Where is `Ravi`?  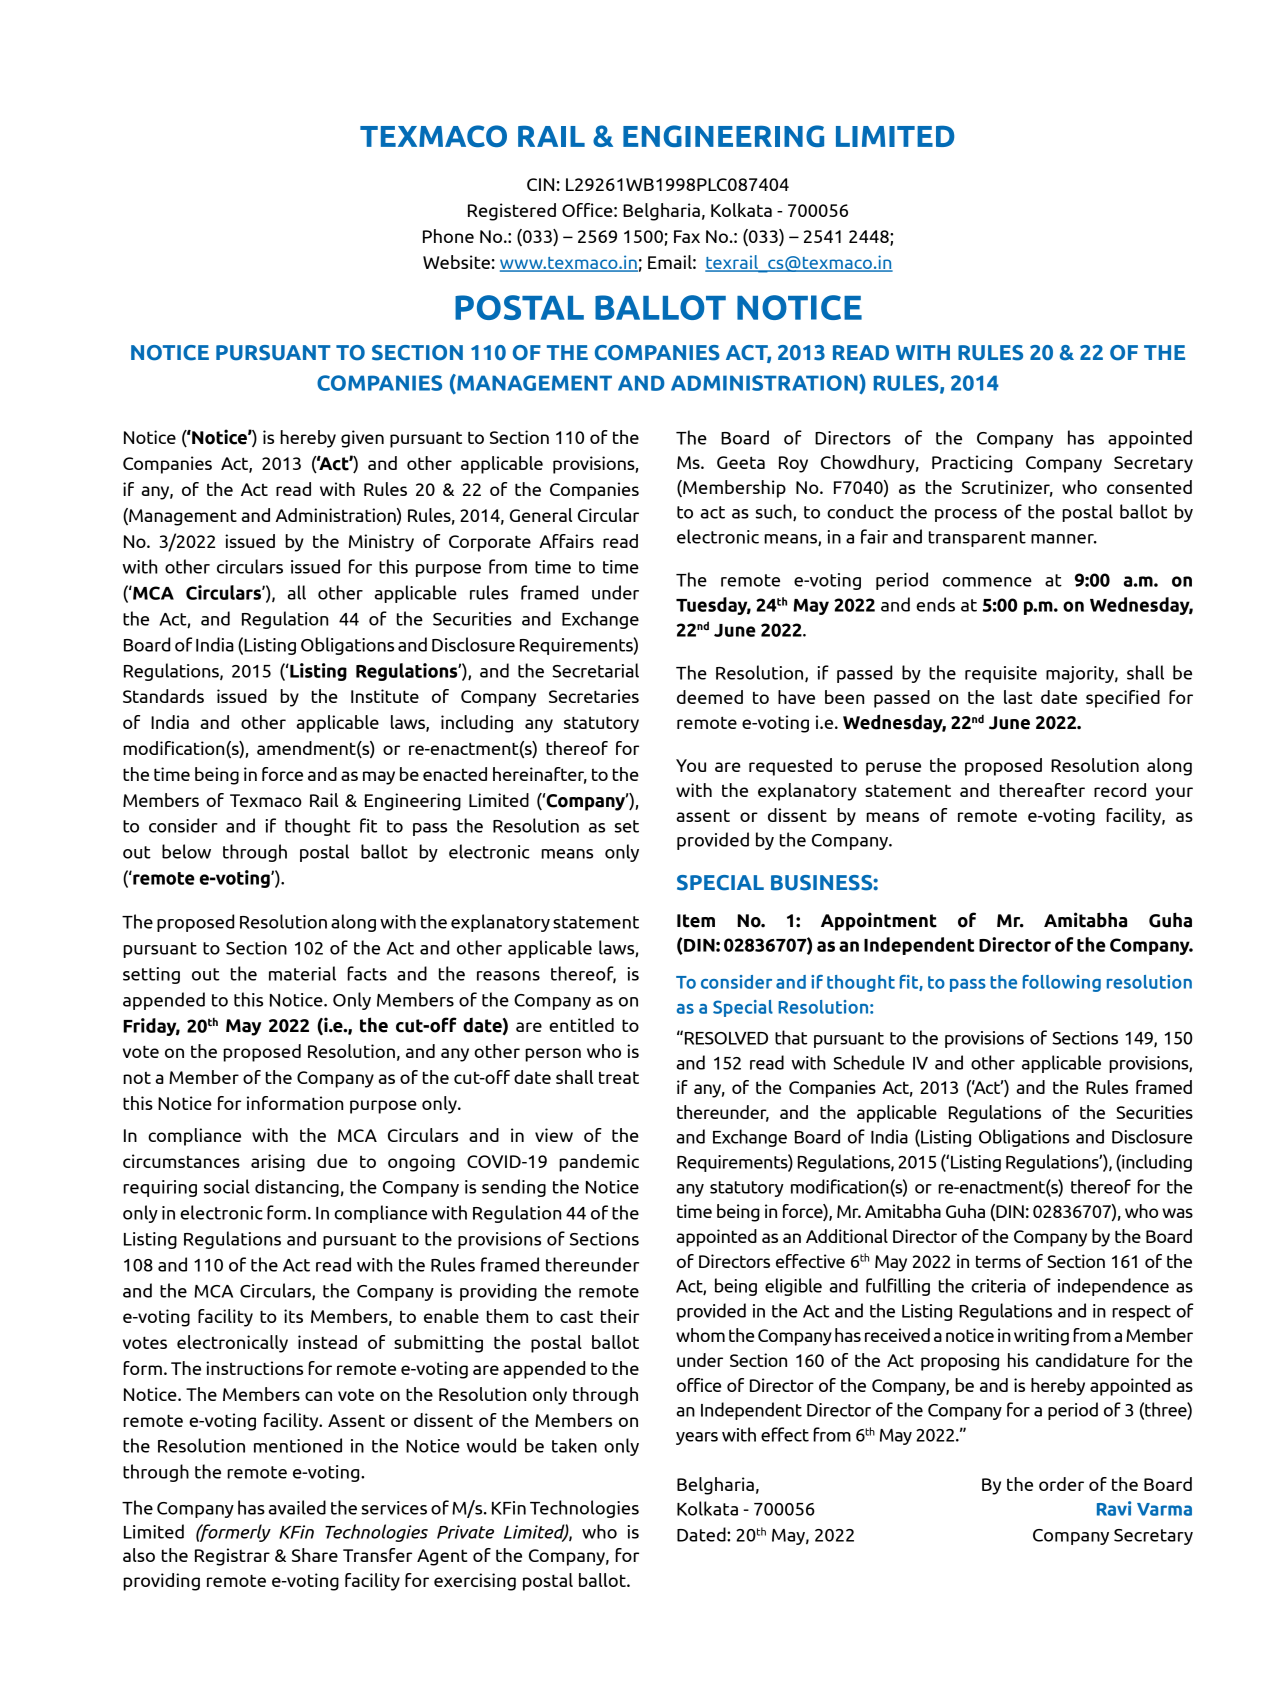 Ravi is located at coordinates (1114, 1508).
